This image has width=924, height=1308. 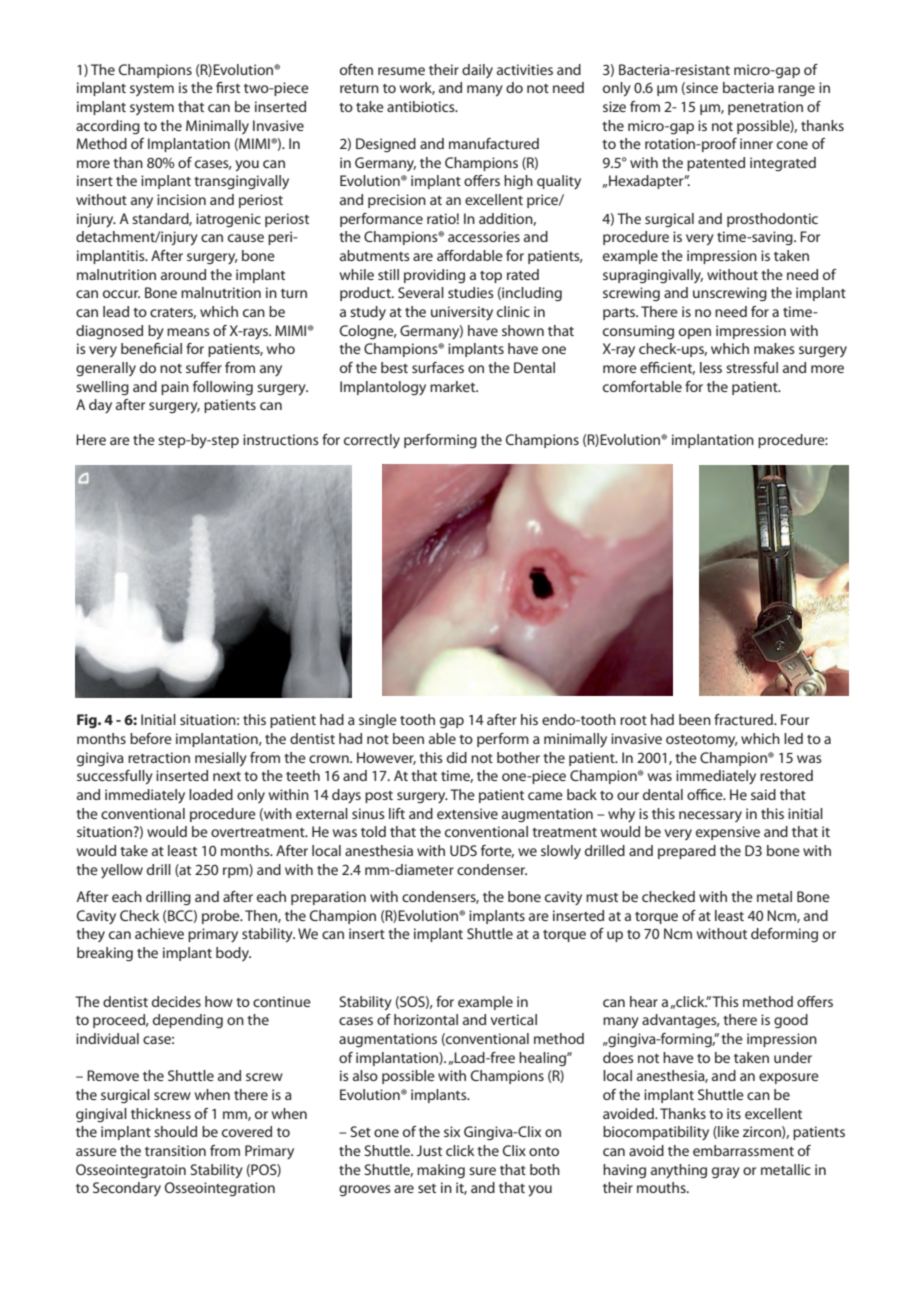 What do you see at coordinates (429, 1150) in the image?
I see `Just` at bounding box center [429, 1150].
